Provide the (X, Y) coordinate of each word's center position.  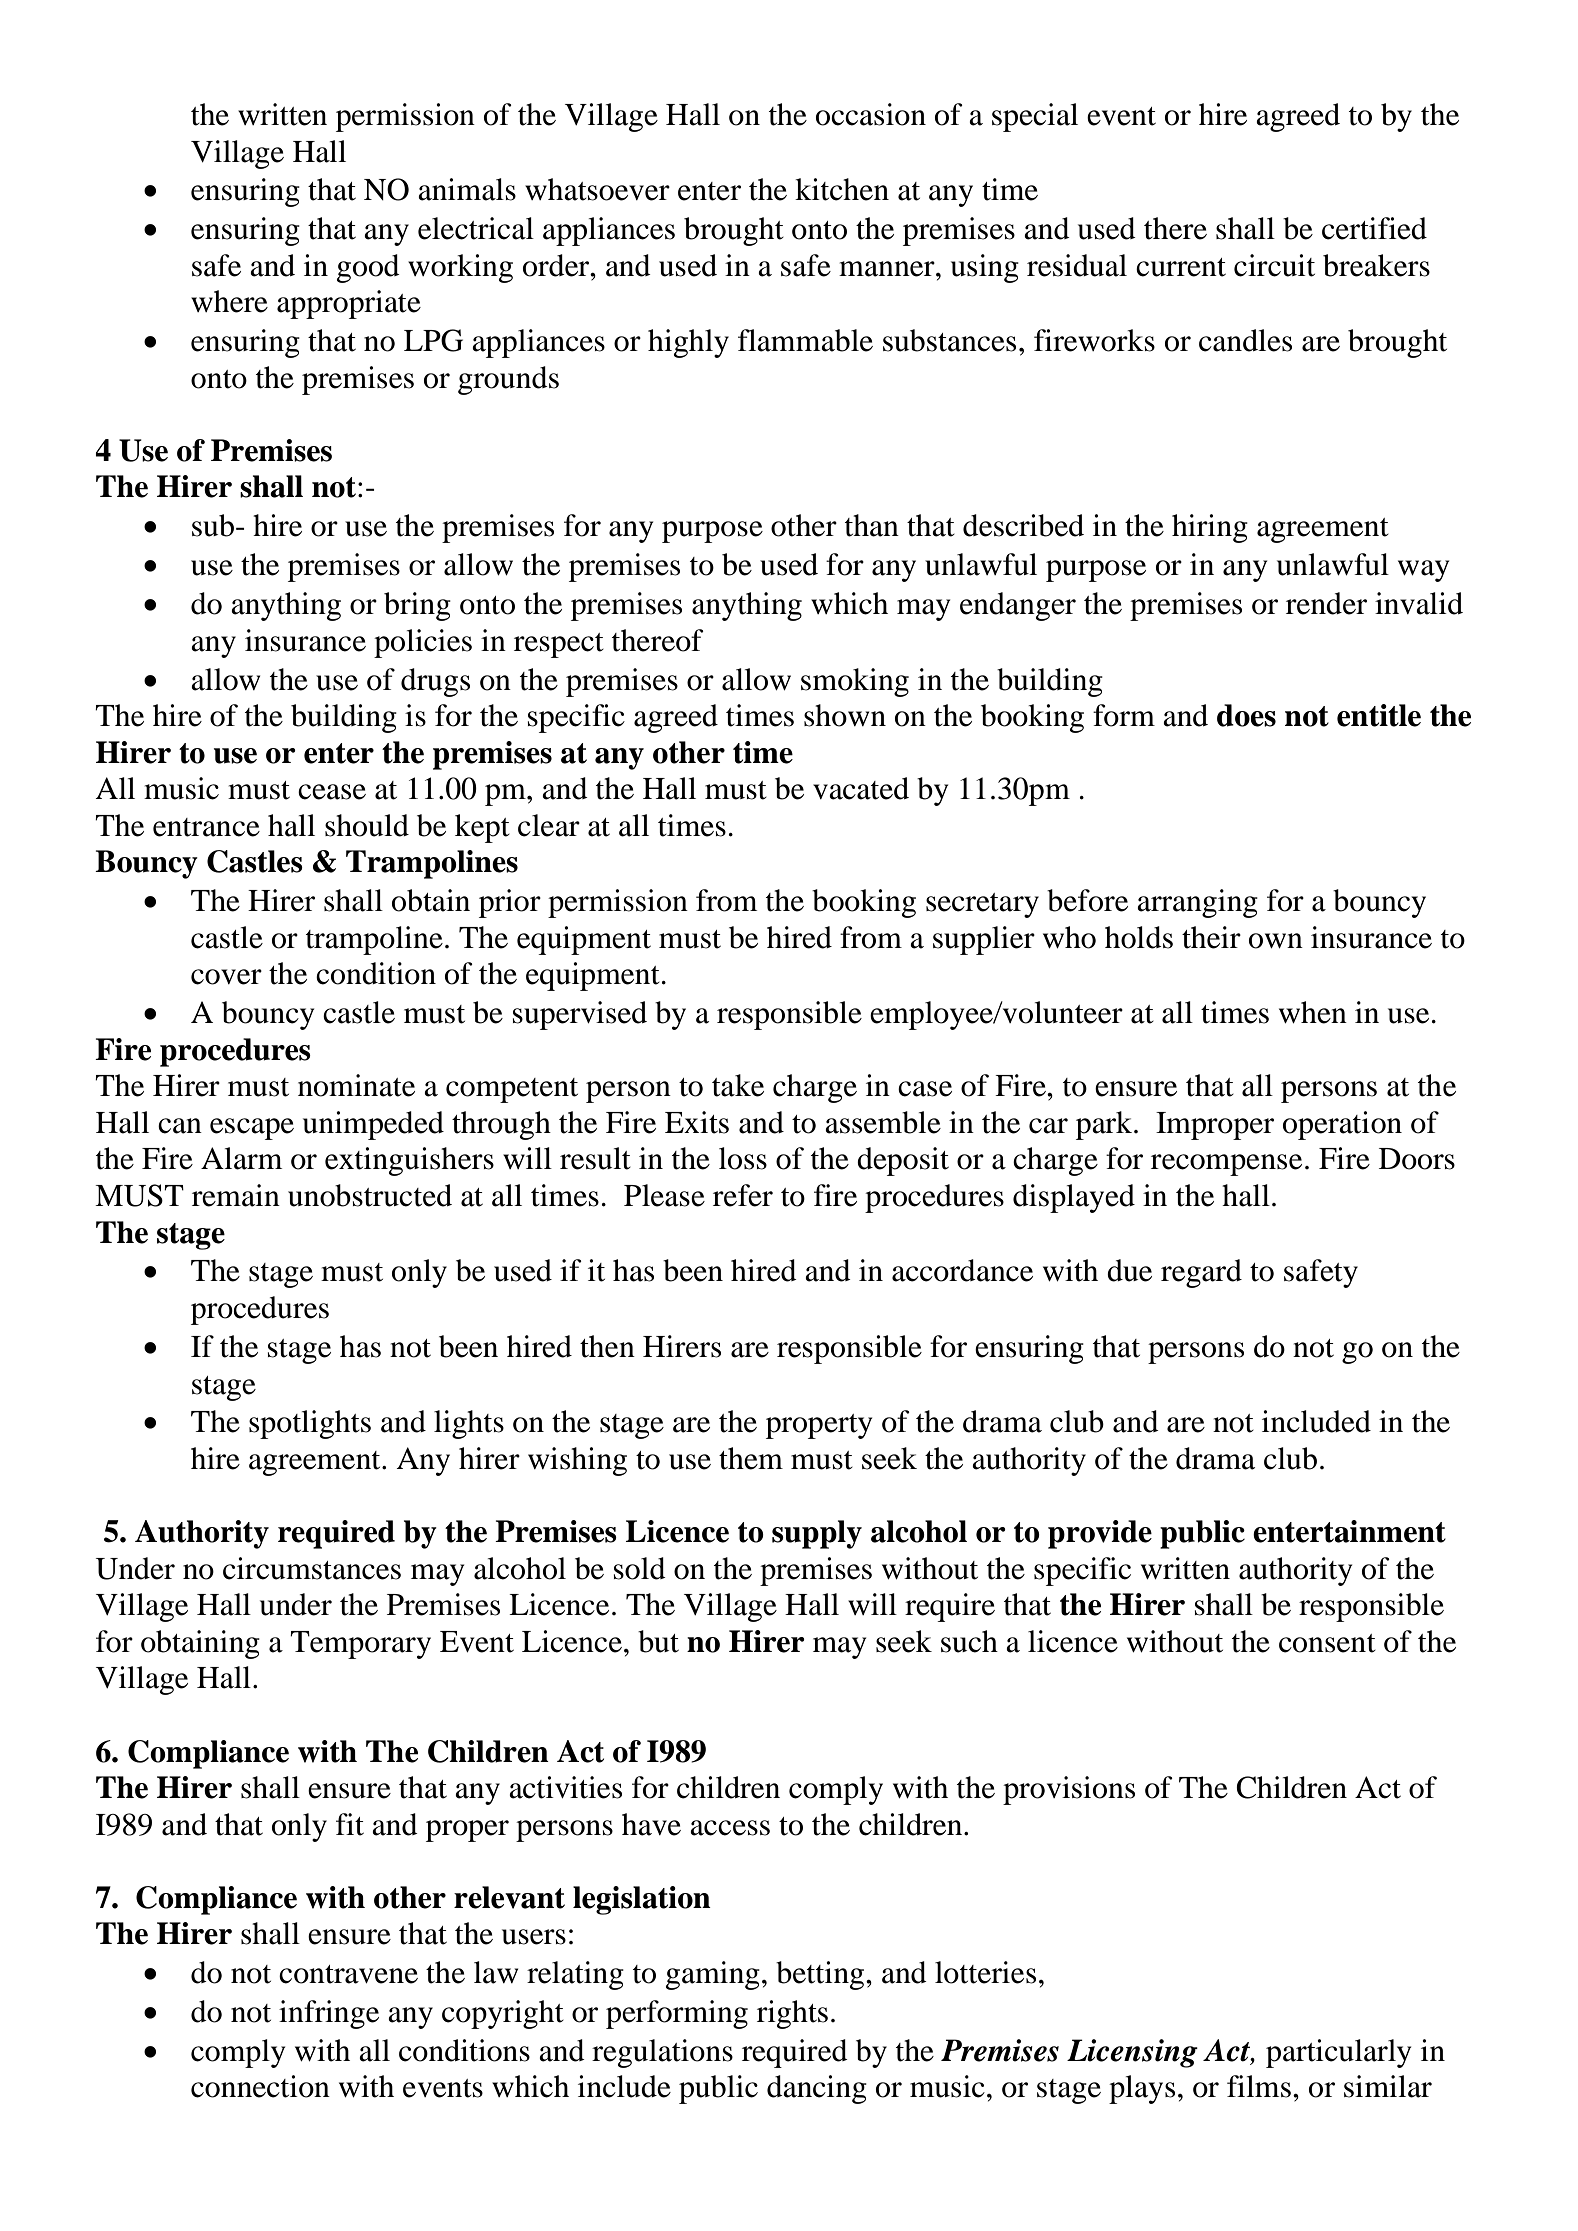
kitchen (842, 189)
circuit (1274, 265)
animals (467, 189)
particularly (1338, 2053)
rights (792, 2014)
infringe (329, 2014)
